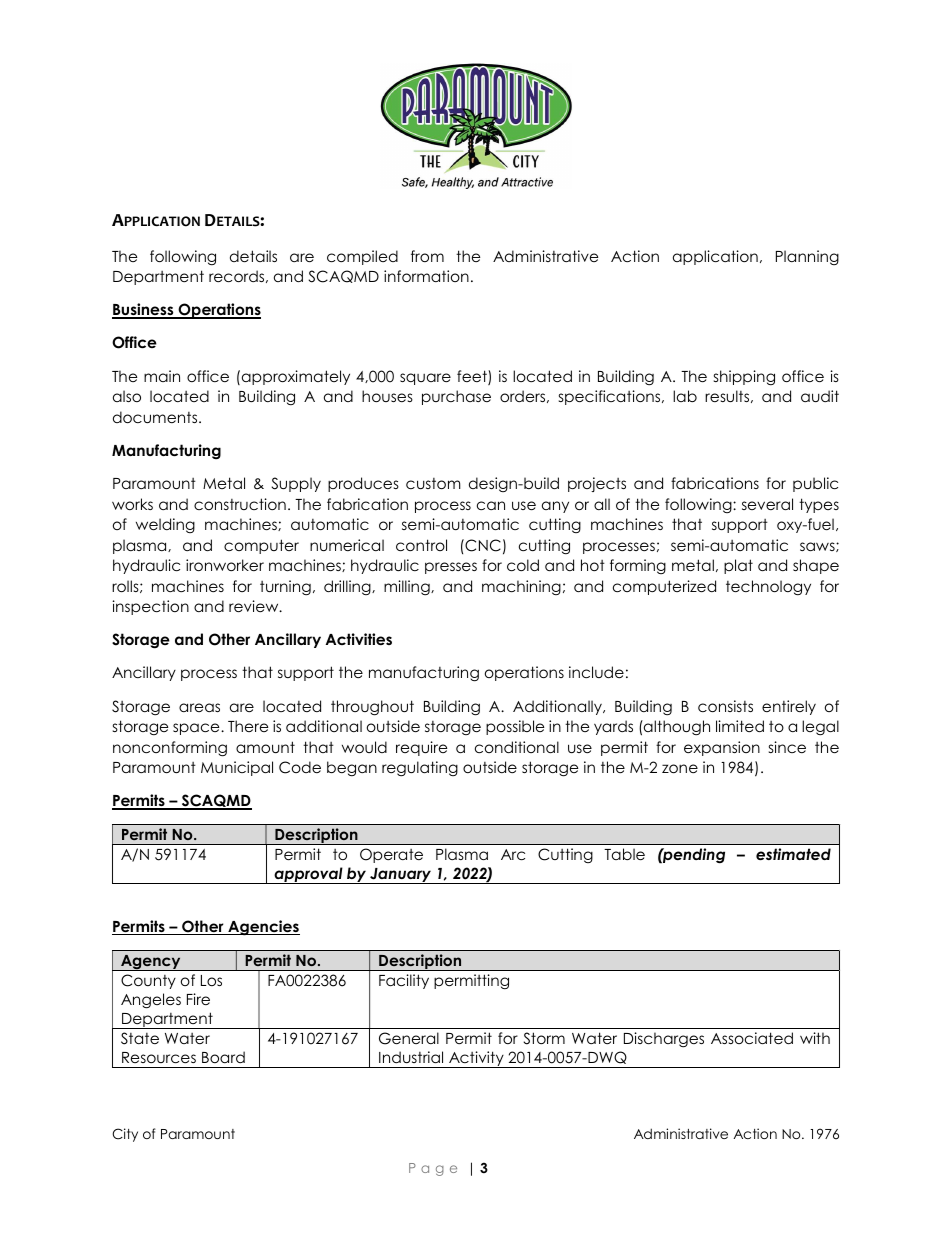 This page has width=952, height=1233. I want to click on estimated, so click(793, 854).
